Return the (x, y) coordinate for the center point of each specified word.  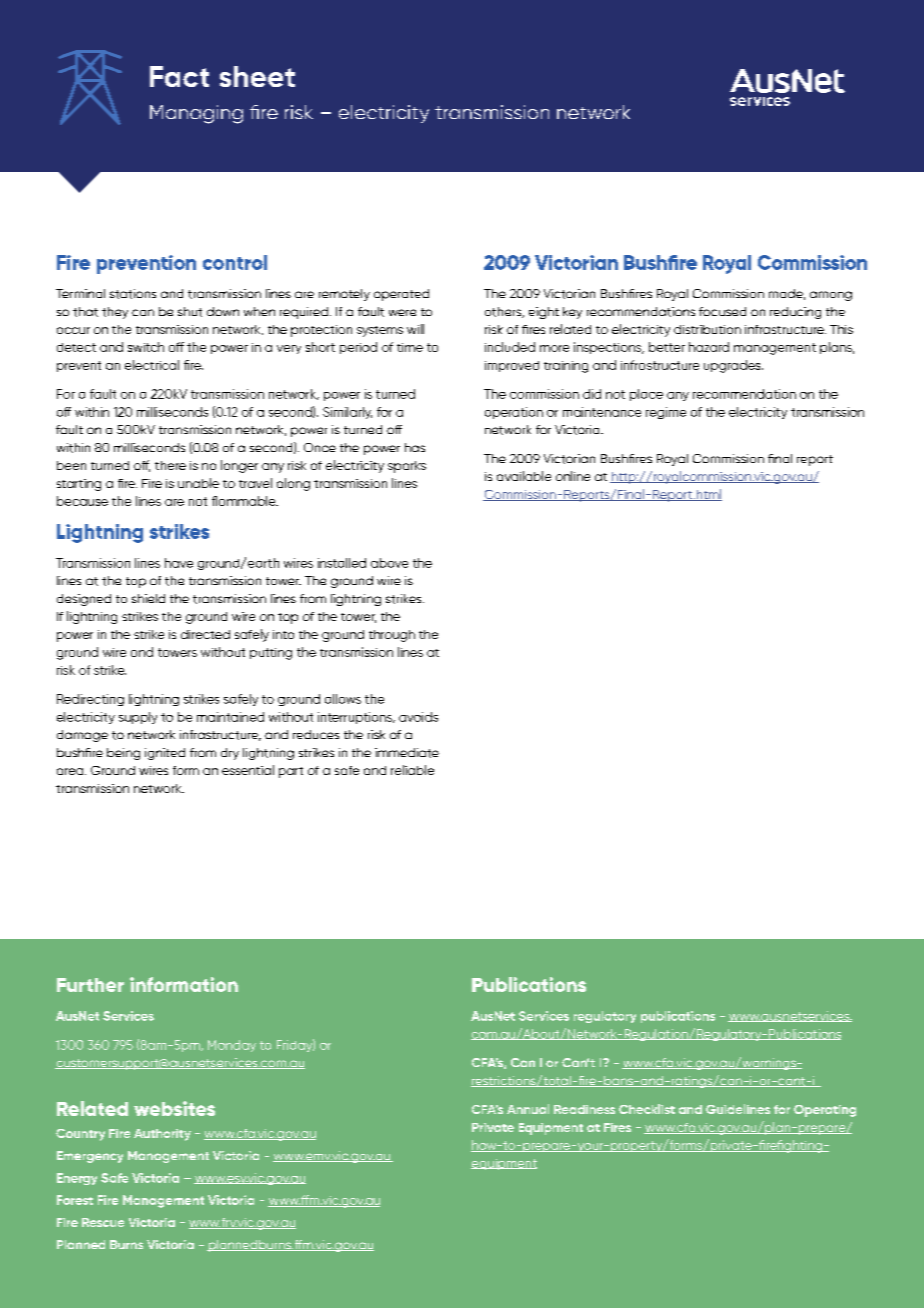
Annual (528, 1109)
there (170, 465)
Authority (162, 1135)
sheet (257, 76)
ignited (165, 754)
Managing (196, 114)
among (831, 296)
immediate (407, 753)
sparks (407, 467)
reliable (412, 770)
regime (666, 413)
